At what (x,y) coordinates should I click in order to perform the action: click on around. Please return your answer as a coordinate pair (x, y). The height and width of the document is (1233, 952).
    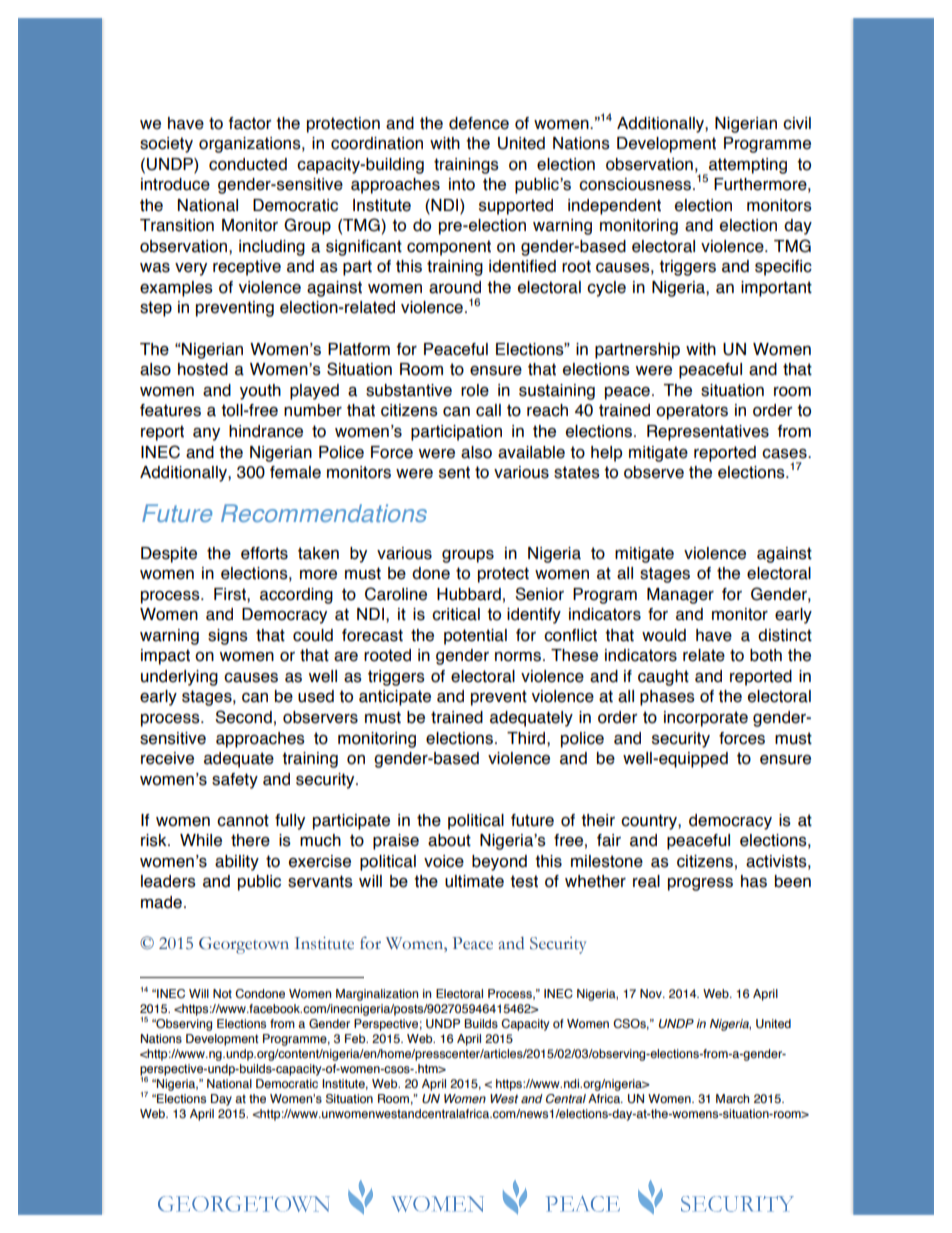
    Looking at the image, I should click on (455, 287).
